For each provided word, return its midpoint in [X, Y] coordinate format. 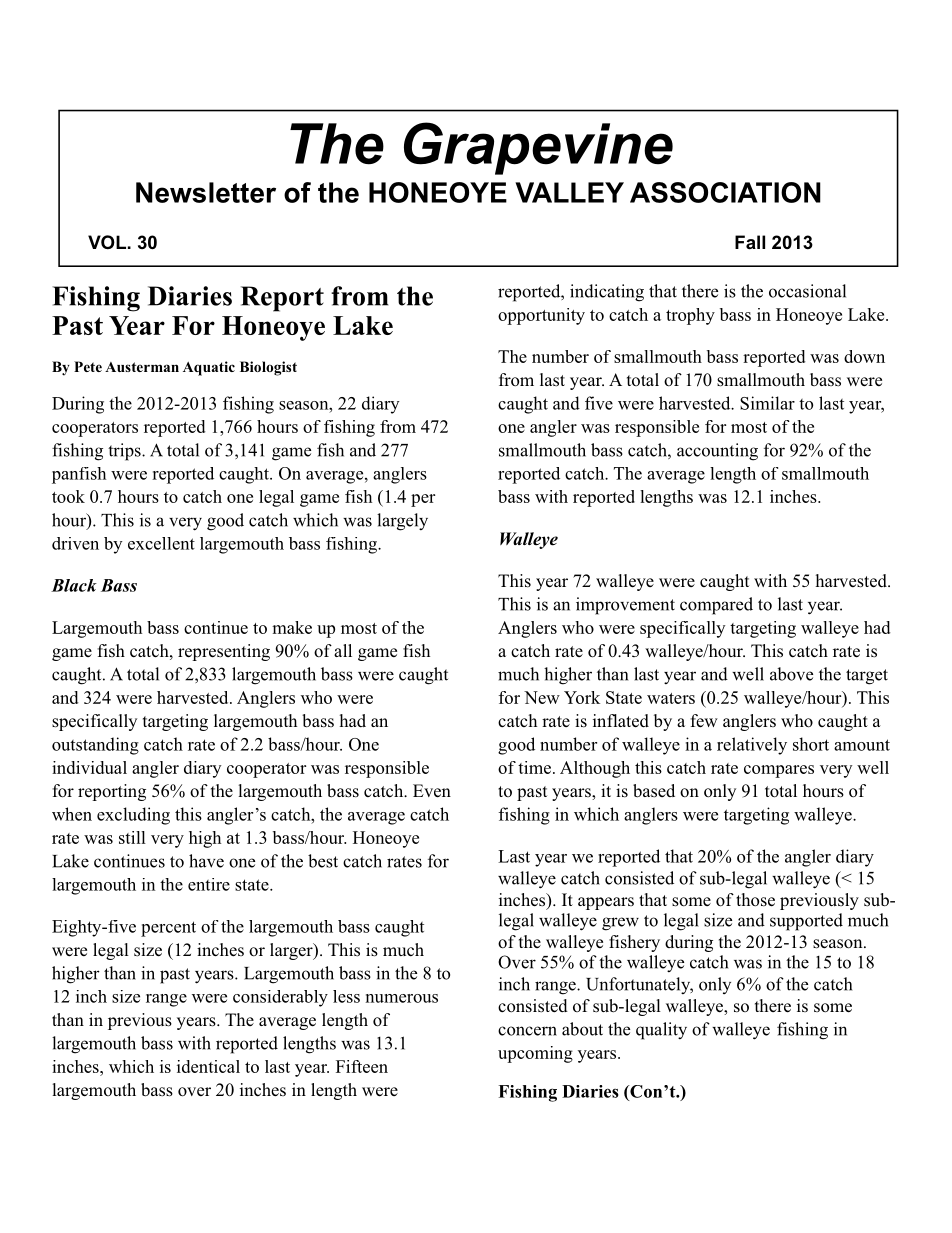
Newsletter [206, 192]
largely [402, 522]
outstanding [95, 746]
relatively [752, 746]
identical [208, 1066]
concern [527, 1031]
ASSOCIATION [725, 192]
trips [125, 452]
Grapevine [538, 148]
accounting [717, 452]
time [534, 767]
